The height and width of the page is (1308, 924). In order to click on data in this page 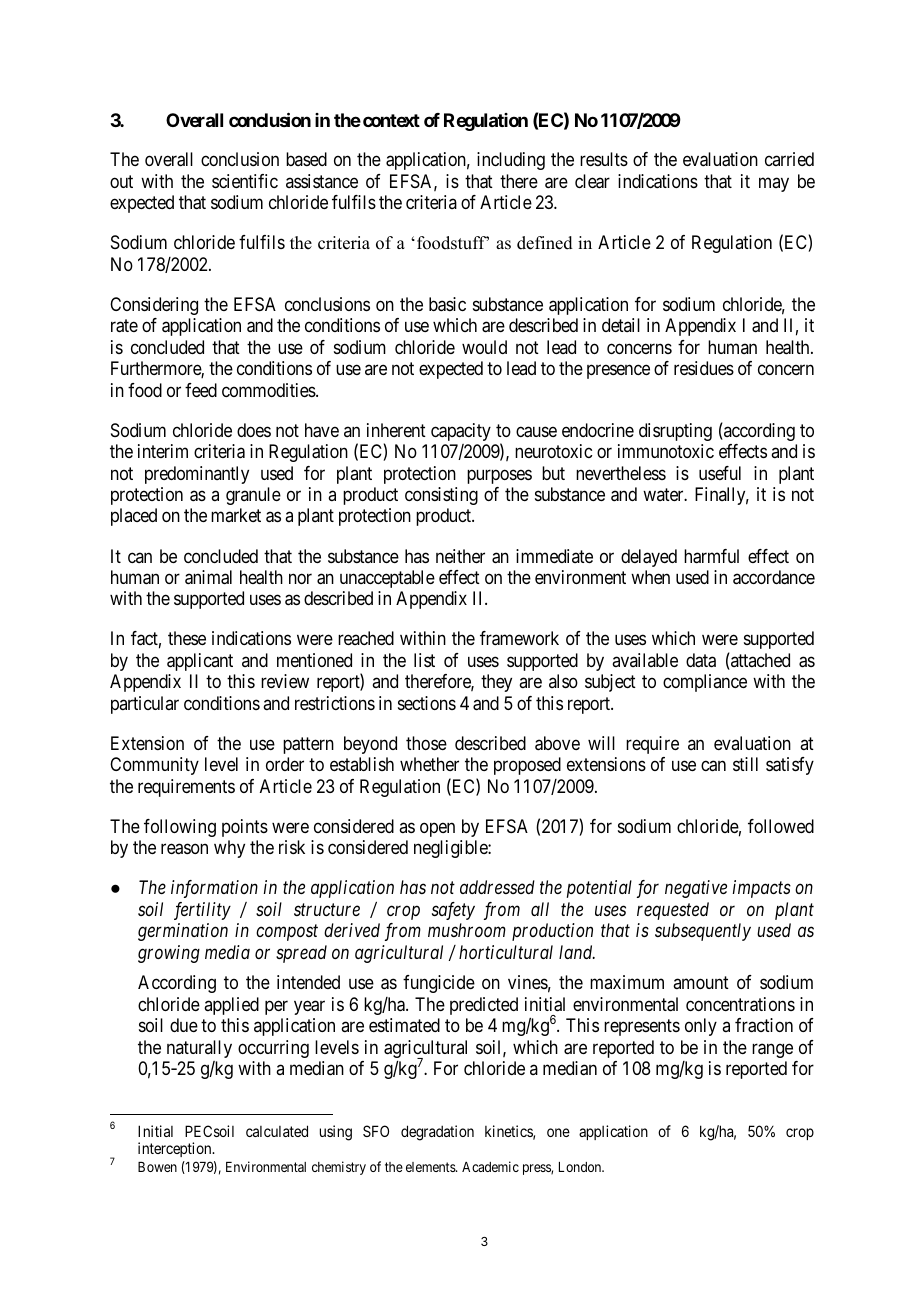, I will do `click(701, 660)`.
